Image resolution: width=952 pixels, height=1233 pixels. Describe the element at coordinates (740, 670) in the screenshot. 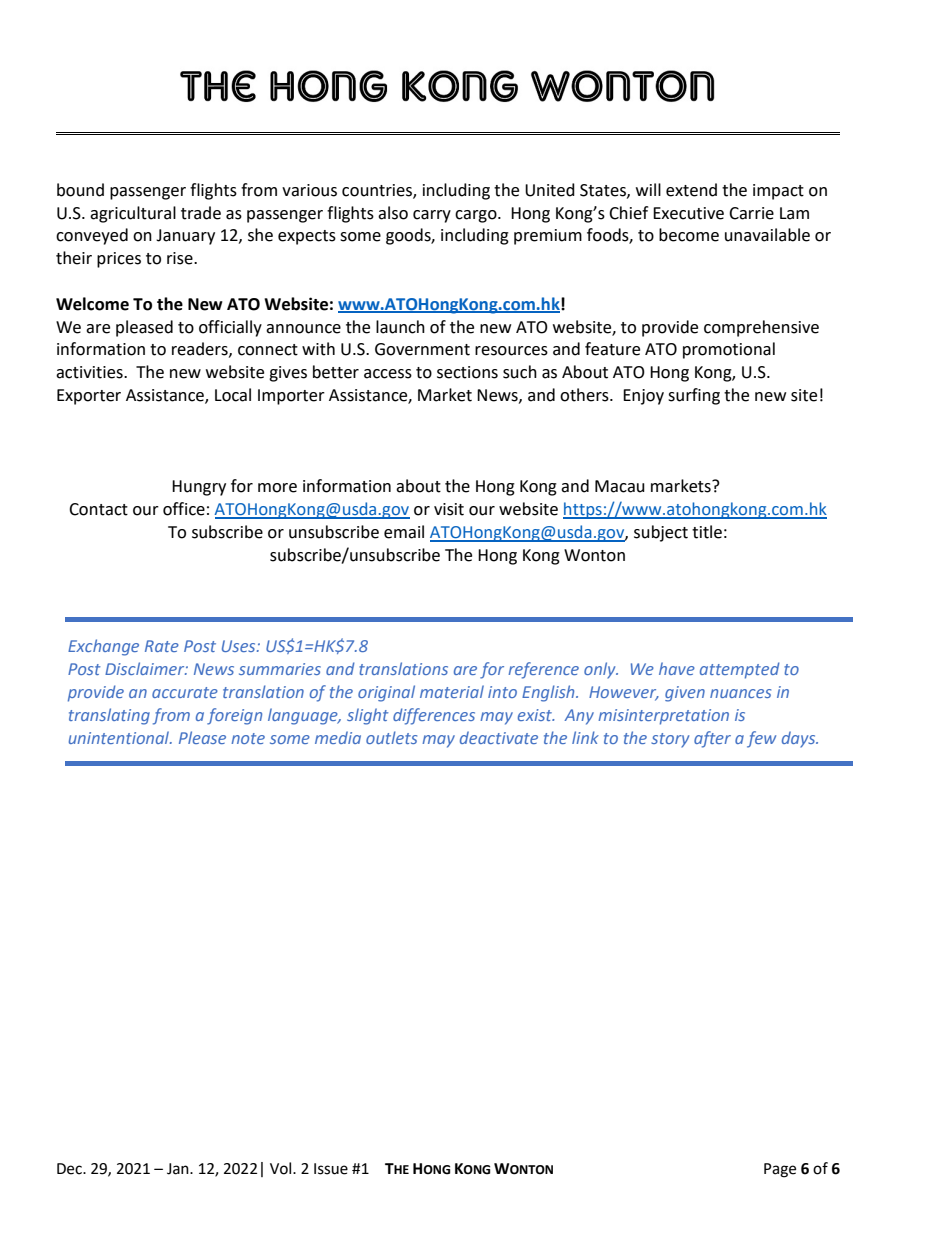

I see `attempted` at that location.
